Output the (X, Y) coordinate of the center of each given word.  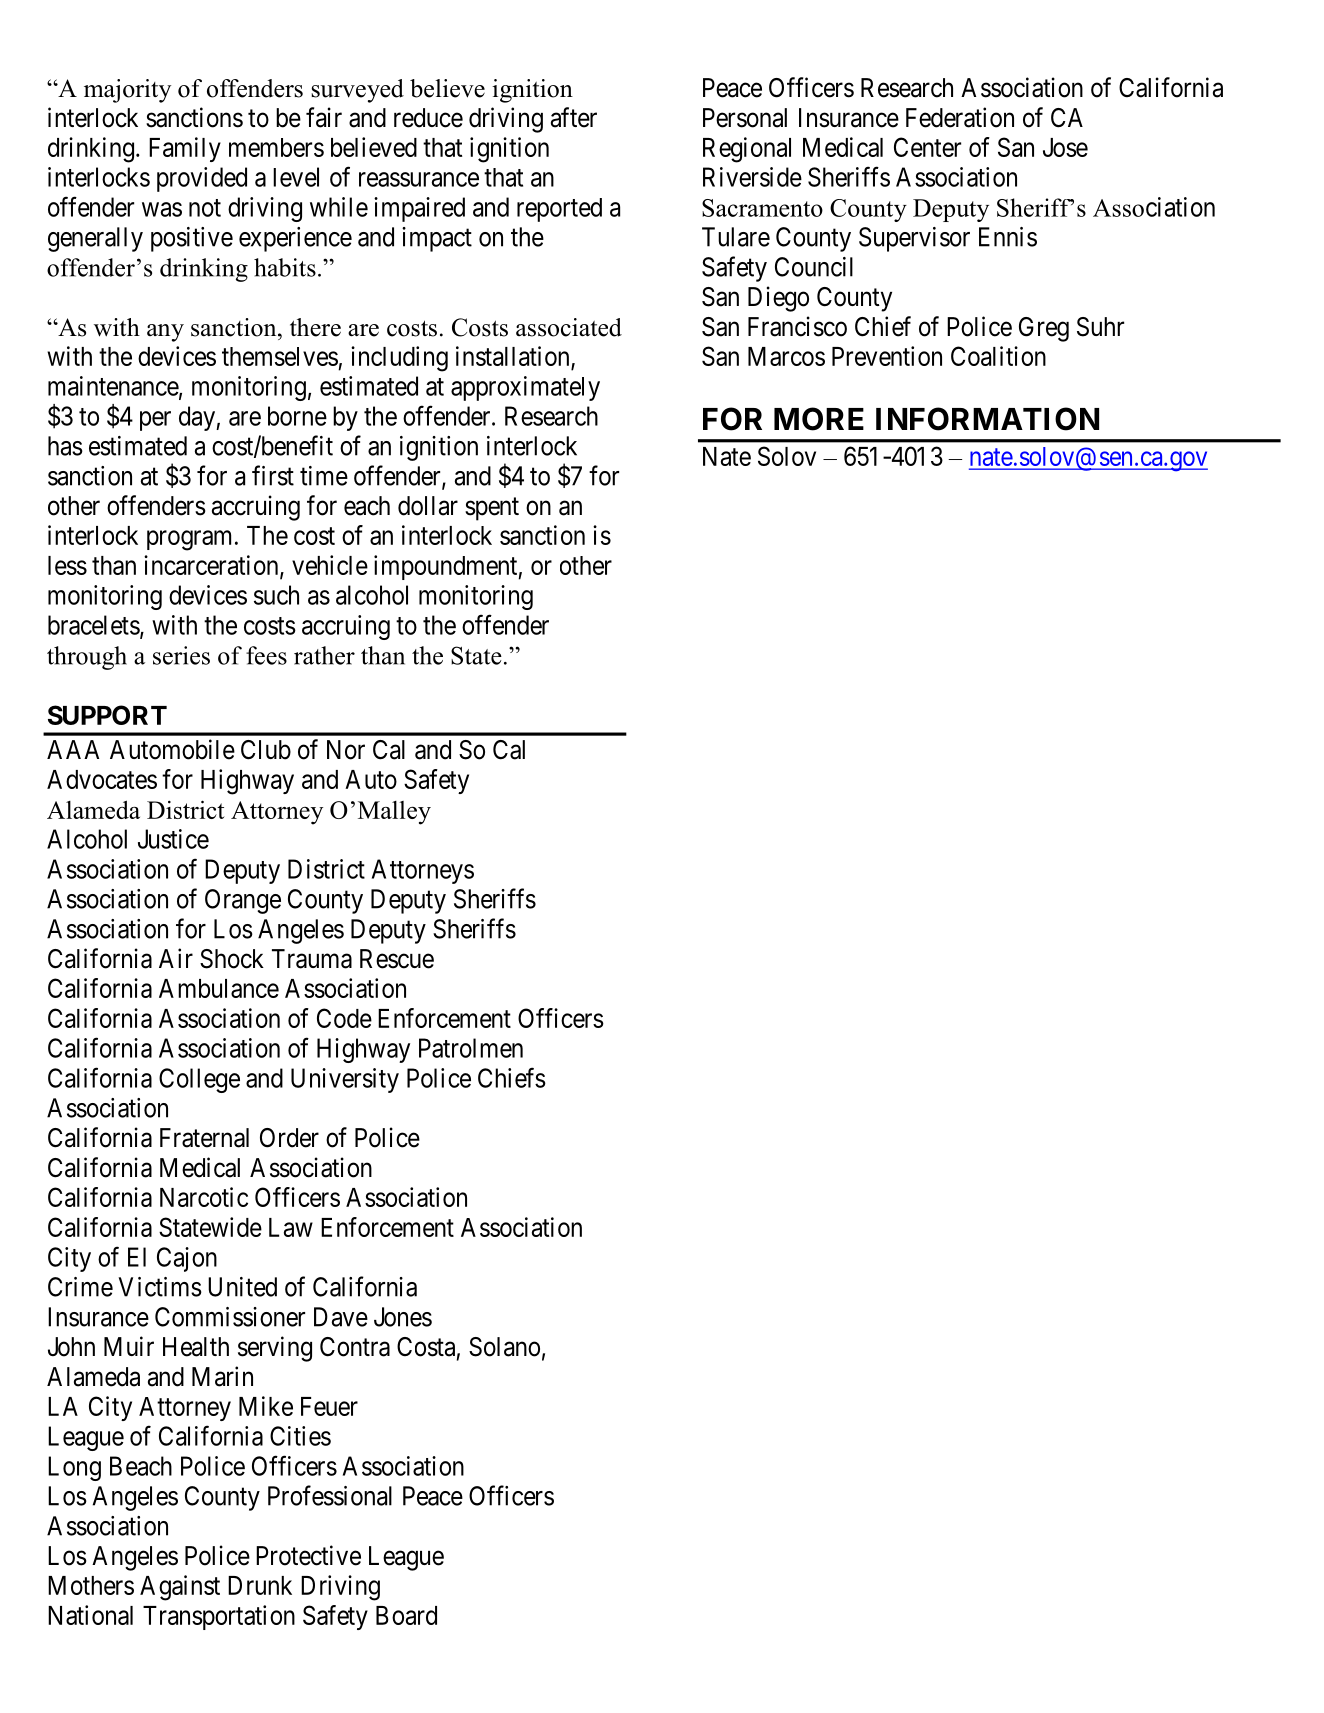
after (574, 117)
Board (406, 1615)
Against (180, 1588)
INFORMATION (987, 419)
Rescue (397, 959)
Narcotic (204, 1197)
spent (492, 509)
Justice (173, 839)
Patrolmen (471, 1048)
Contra (355, 1347)
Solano (504, 1347)
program (189, 540)
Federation (960, 117)
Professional (330, 1495)
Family (185, 149)
